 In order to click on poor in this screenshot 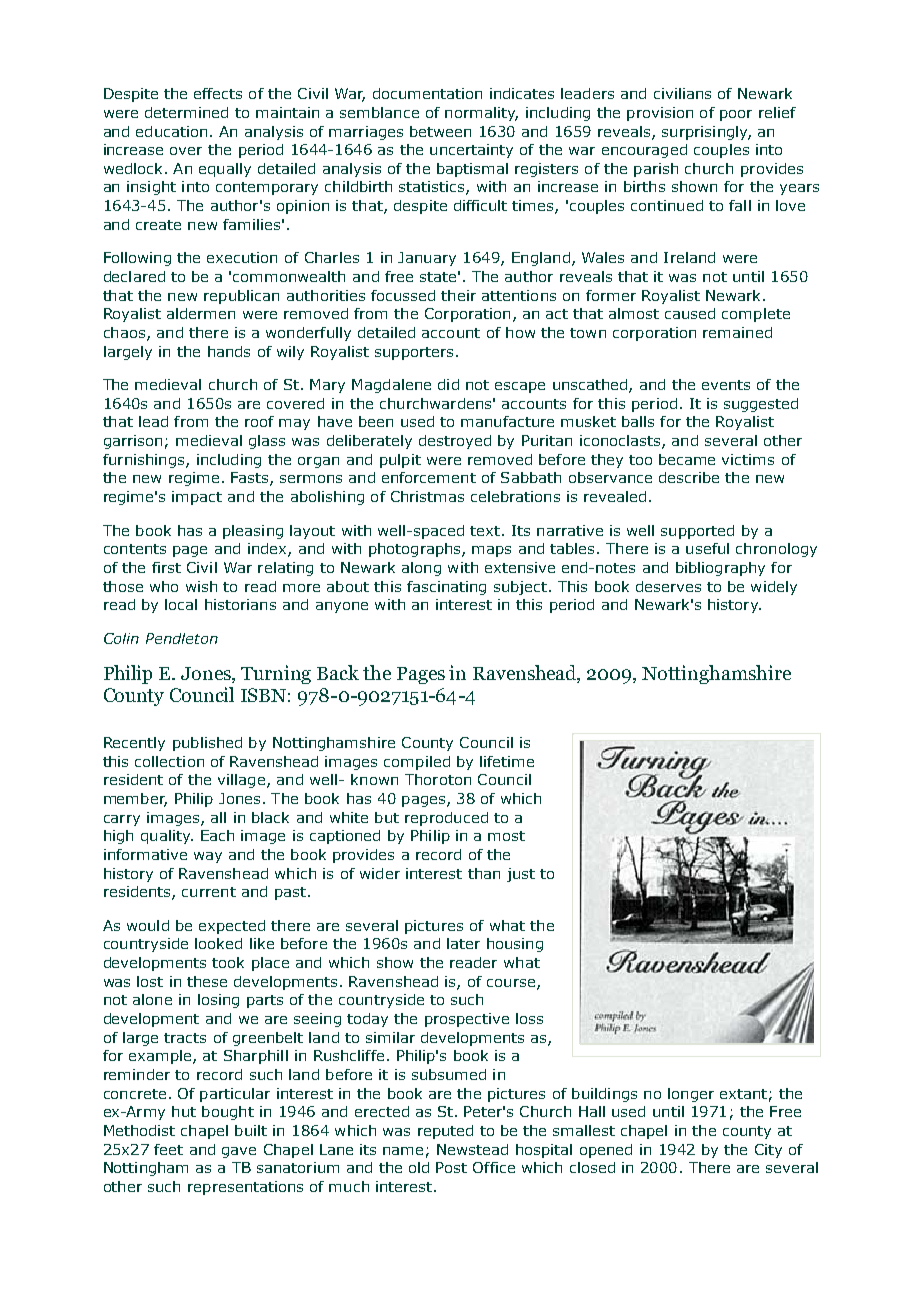, I will do `click(736, 115)`.
